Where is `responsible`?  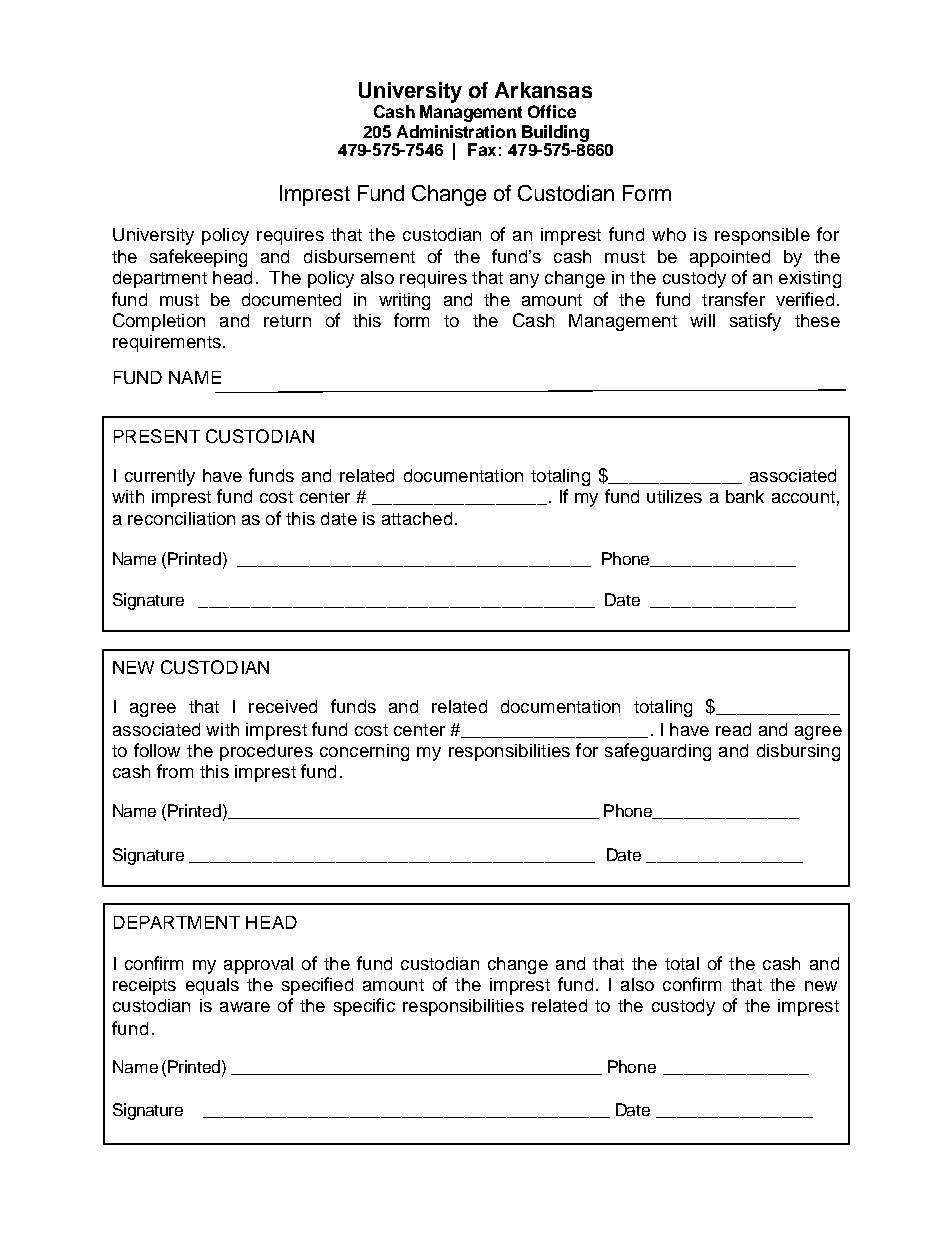
responsible is located at coordinates (762, 236).
